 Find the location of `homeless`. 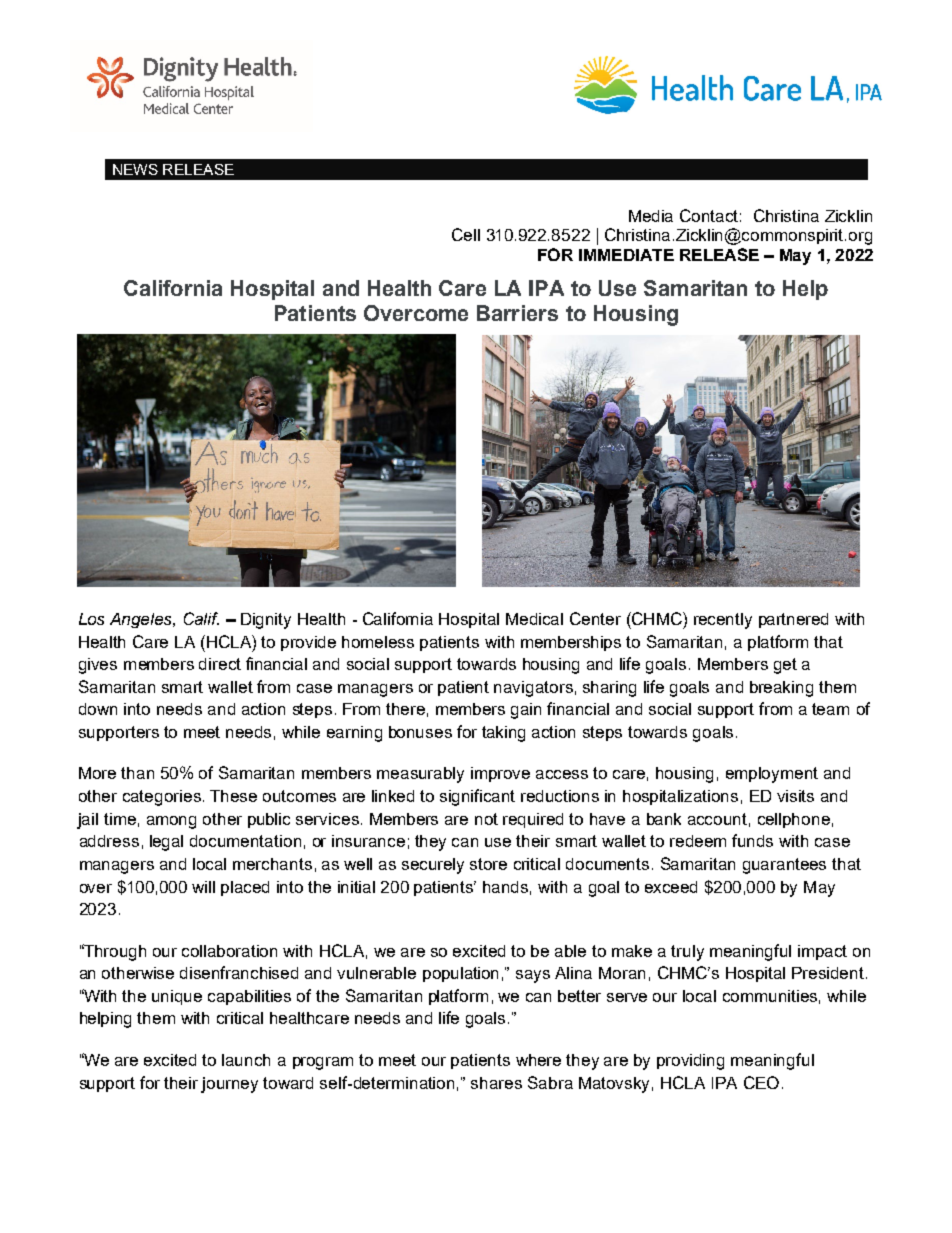

homeless is located at coordinates (378, 642).
